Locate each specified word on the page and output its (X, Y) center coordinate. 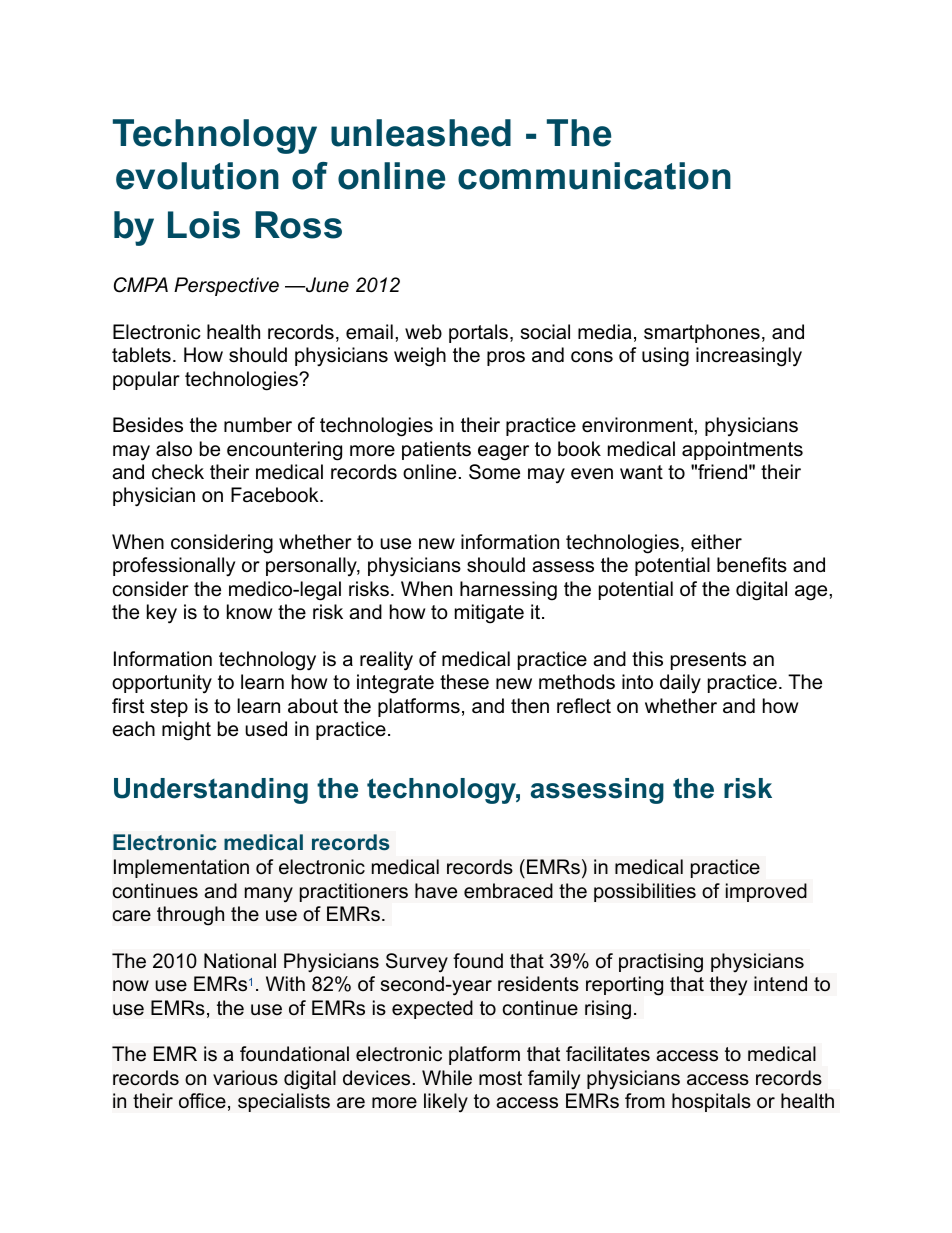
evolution (197, 176)
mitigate (489, 614)
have (436, 891)
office (202, 1101)
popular (146, 380)
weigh (420, 357)
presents (708, 661)
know (249, 612)
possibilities (645, 892)
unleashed (421, 133)
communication (594, 176)
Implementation (181, 868)
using (665, 357)
